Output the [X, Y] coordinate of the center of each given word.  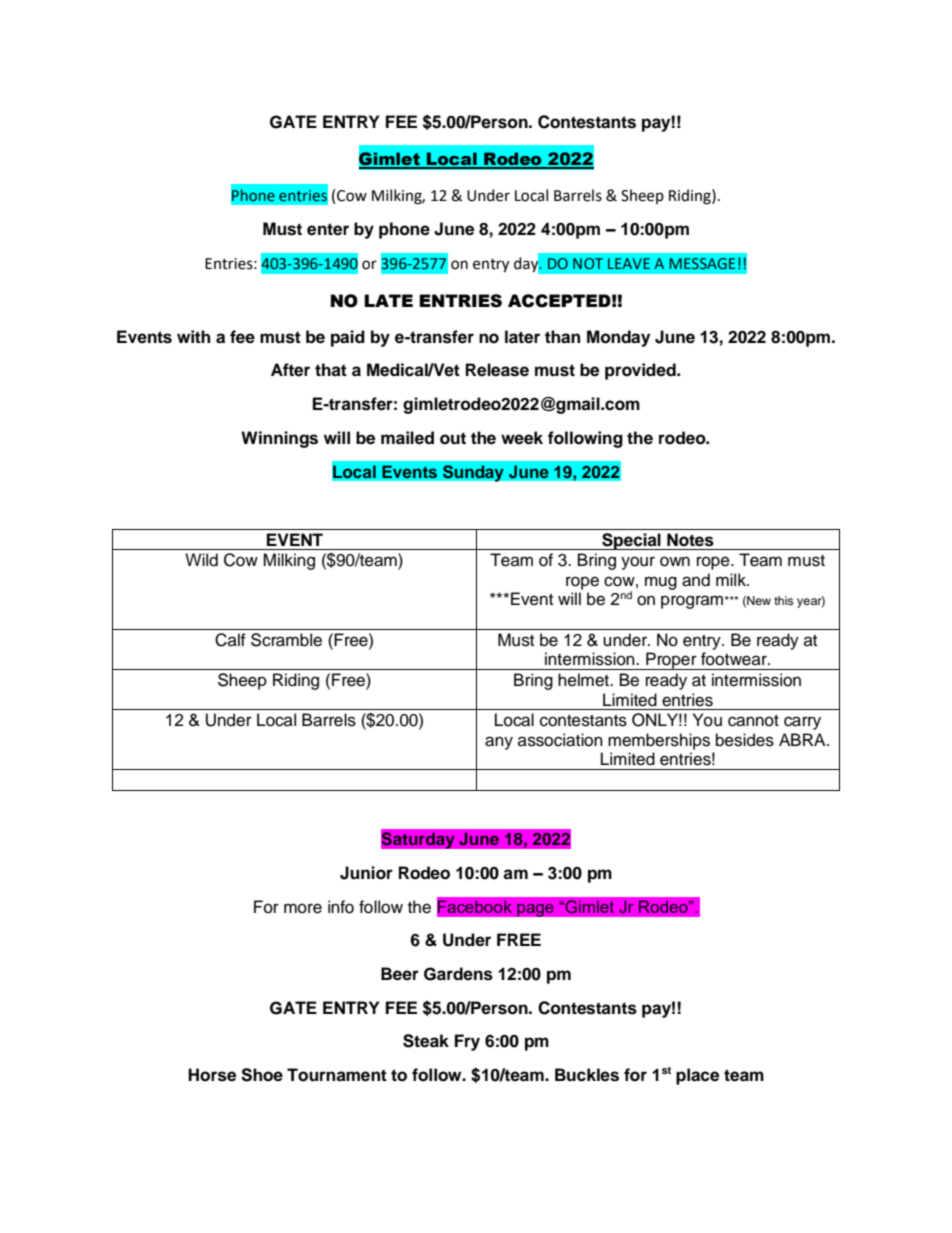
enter [328, 229]
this [783, 600]
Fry [467, 1042]
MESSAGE [702, 263]
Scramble [286, 640]
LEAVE [629, 263]
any [499, 743]
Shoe [262, 1075]
